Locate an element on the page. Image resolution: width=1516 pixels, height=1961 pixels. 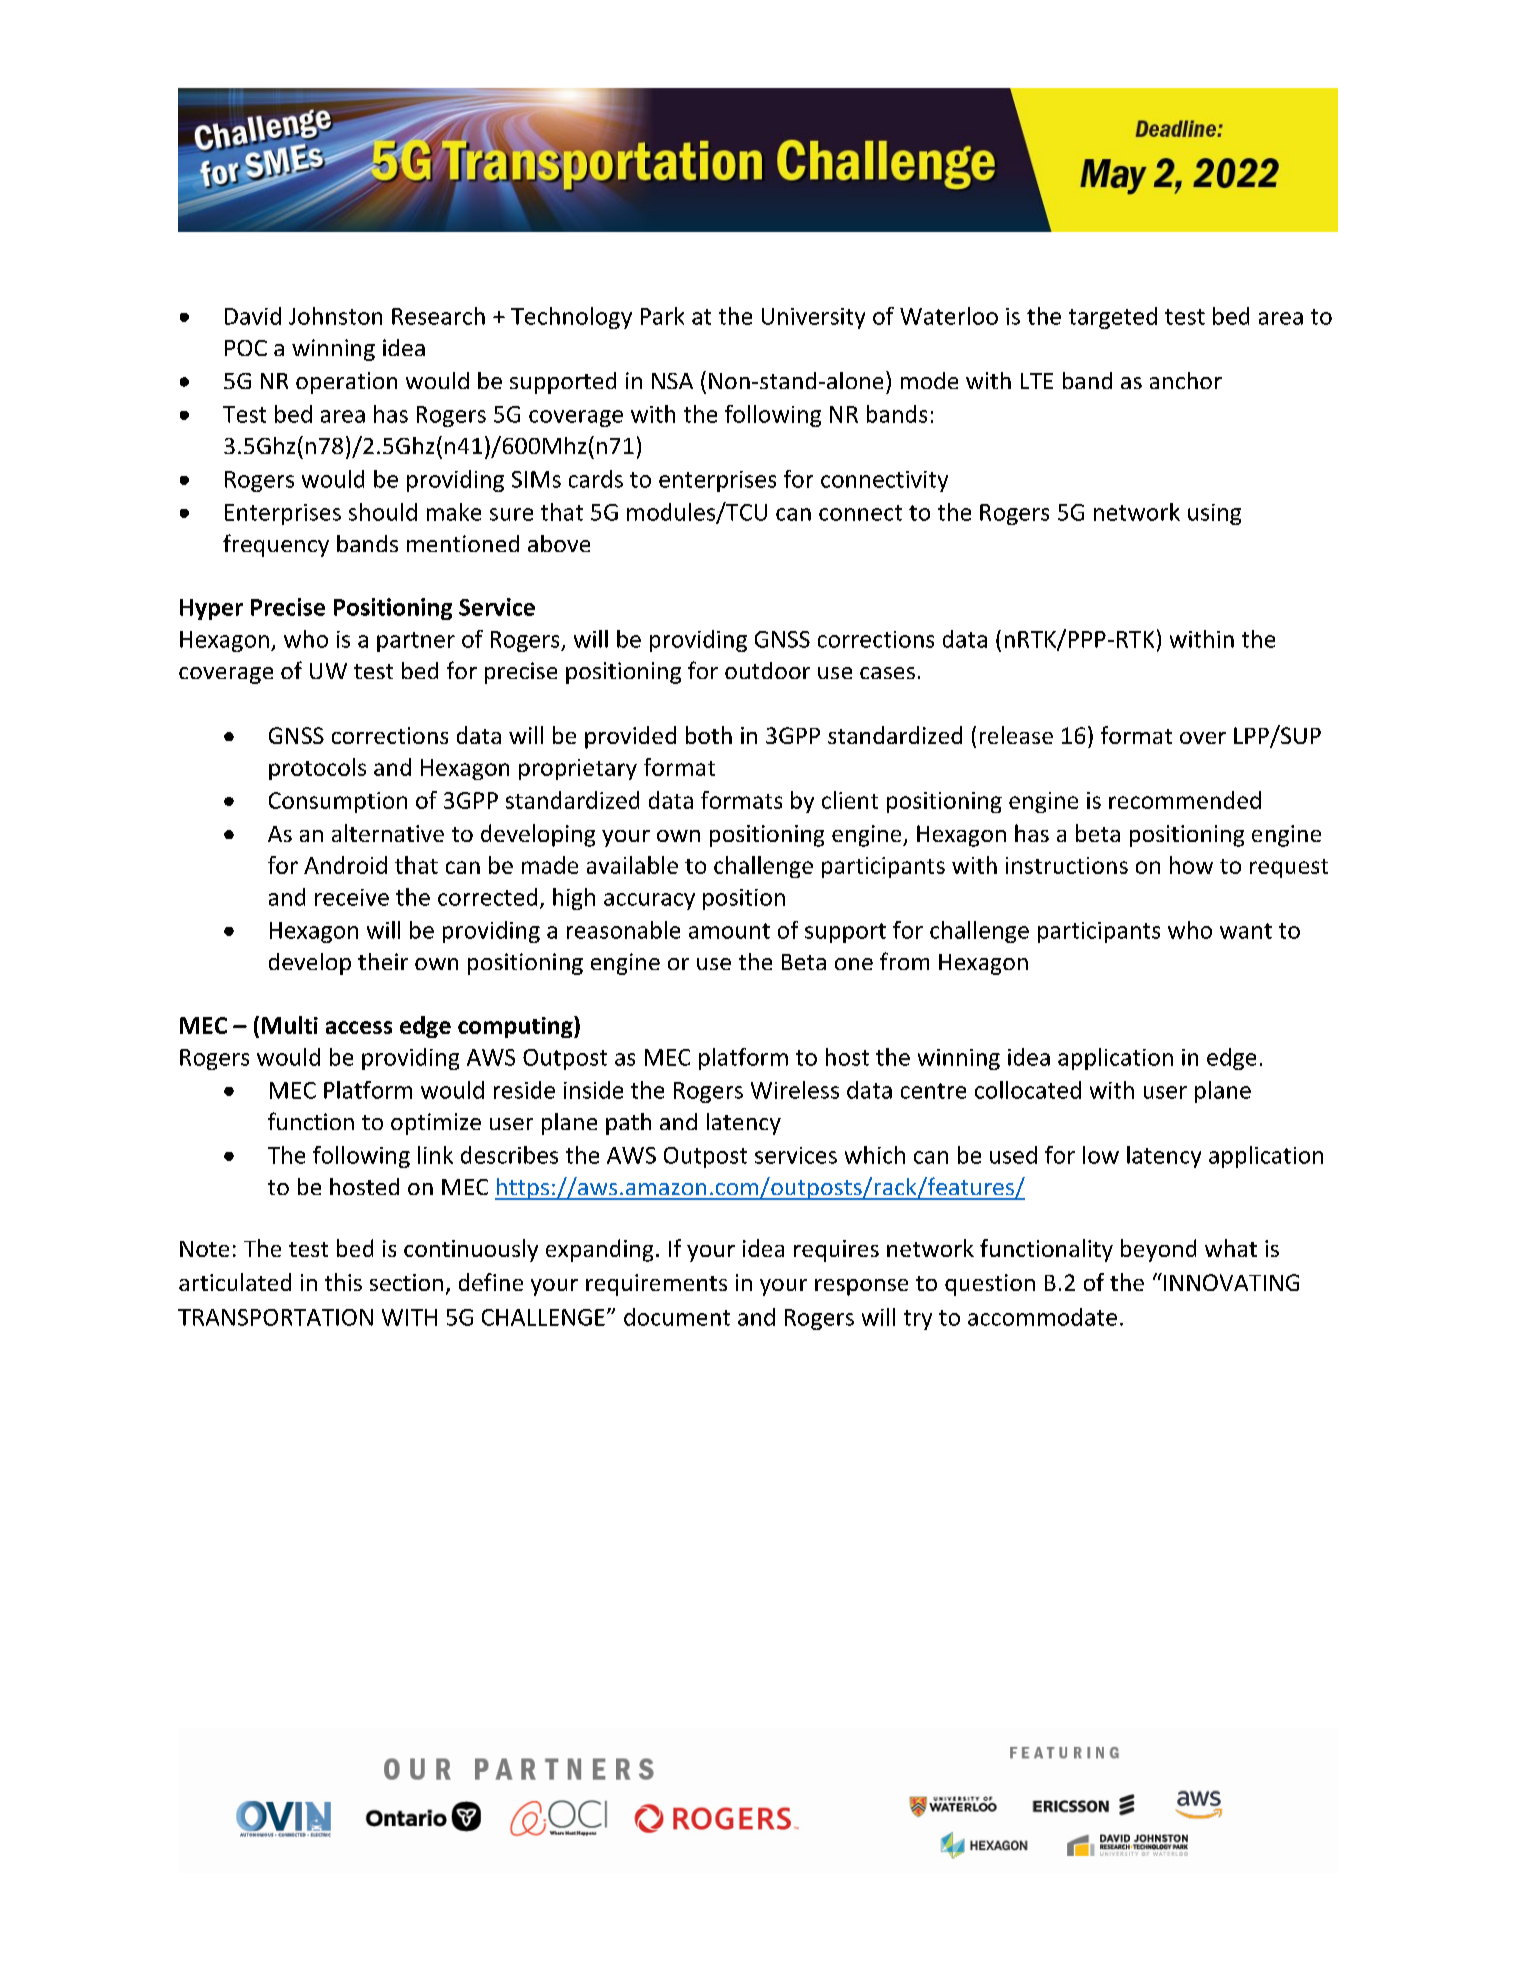
frequency is located at coordinates (276, 545).
